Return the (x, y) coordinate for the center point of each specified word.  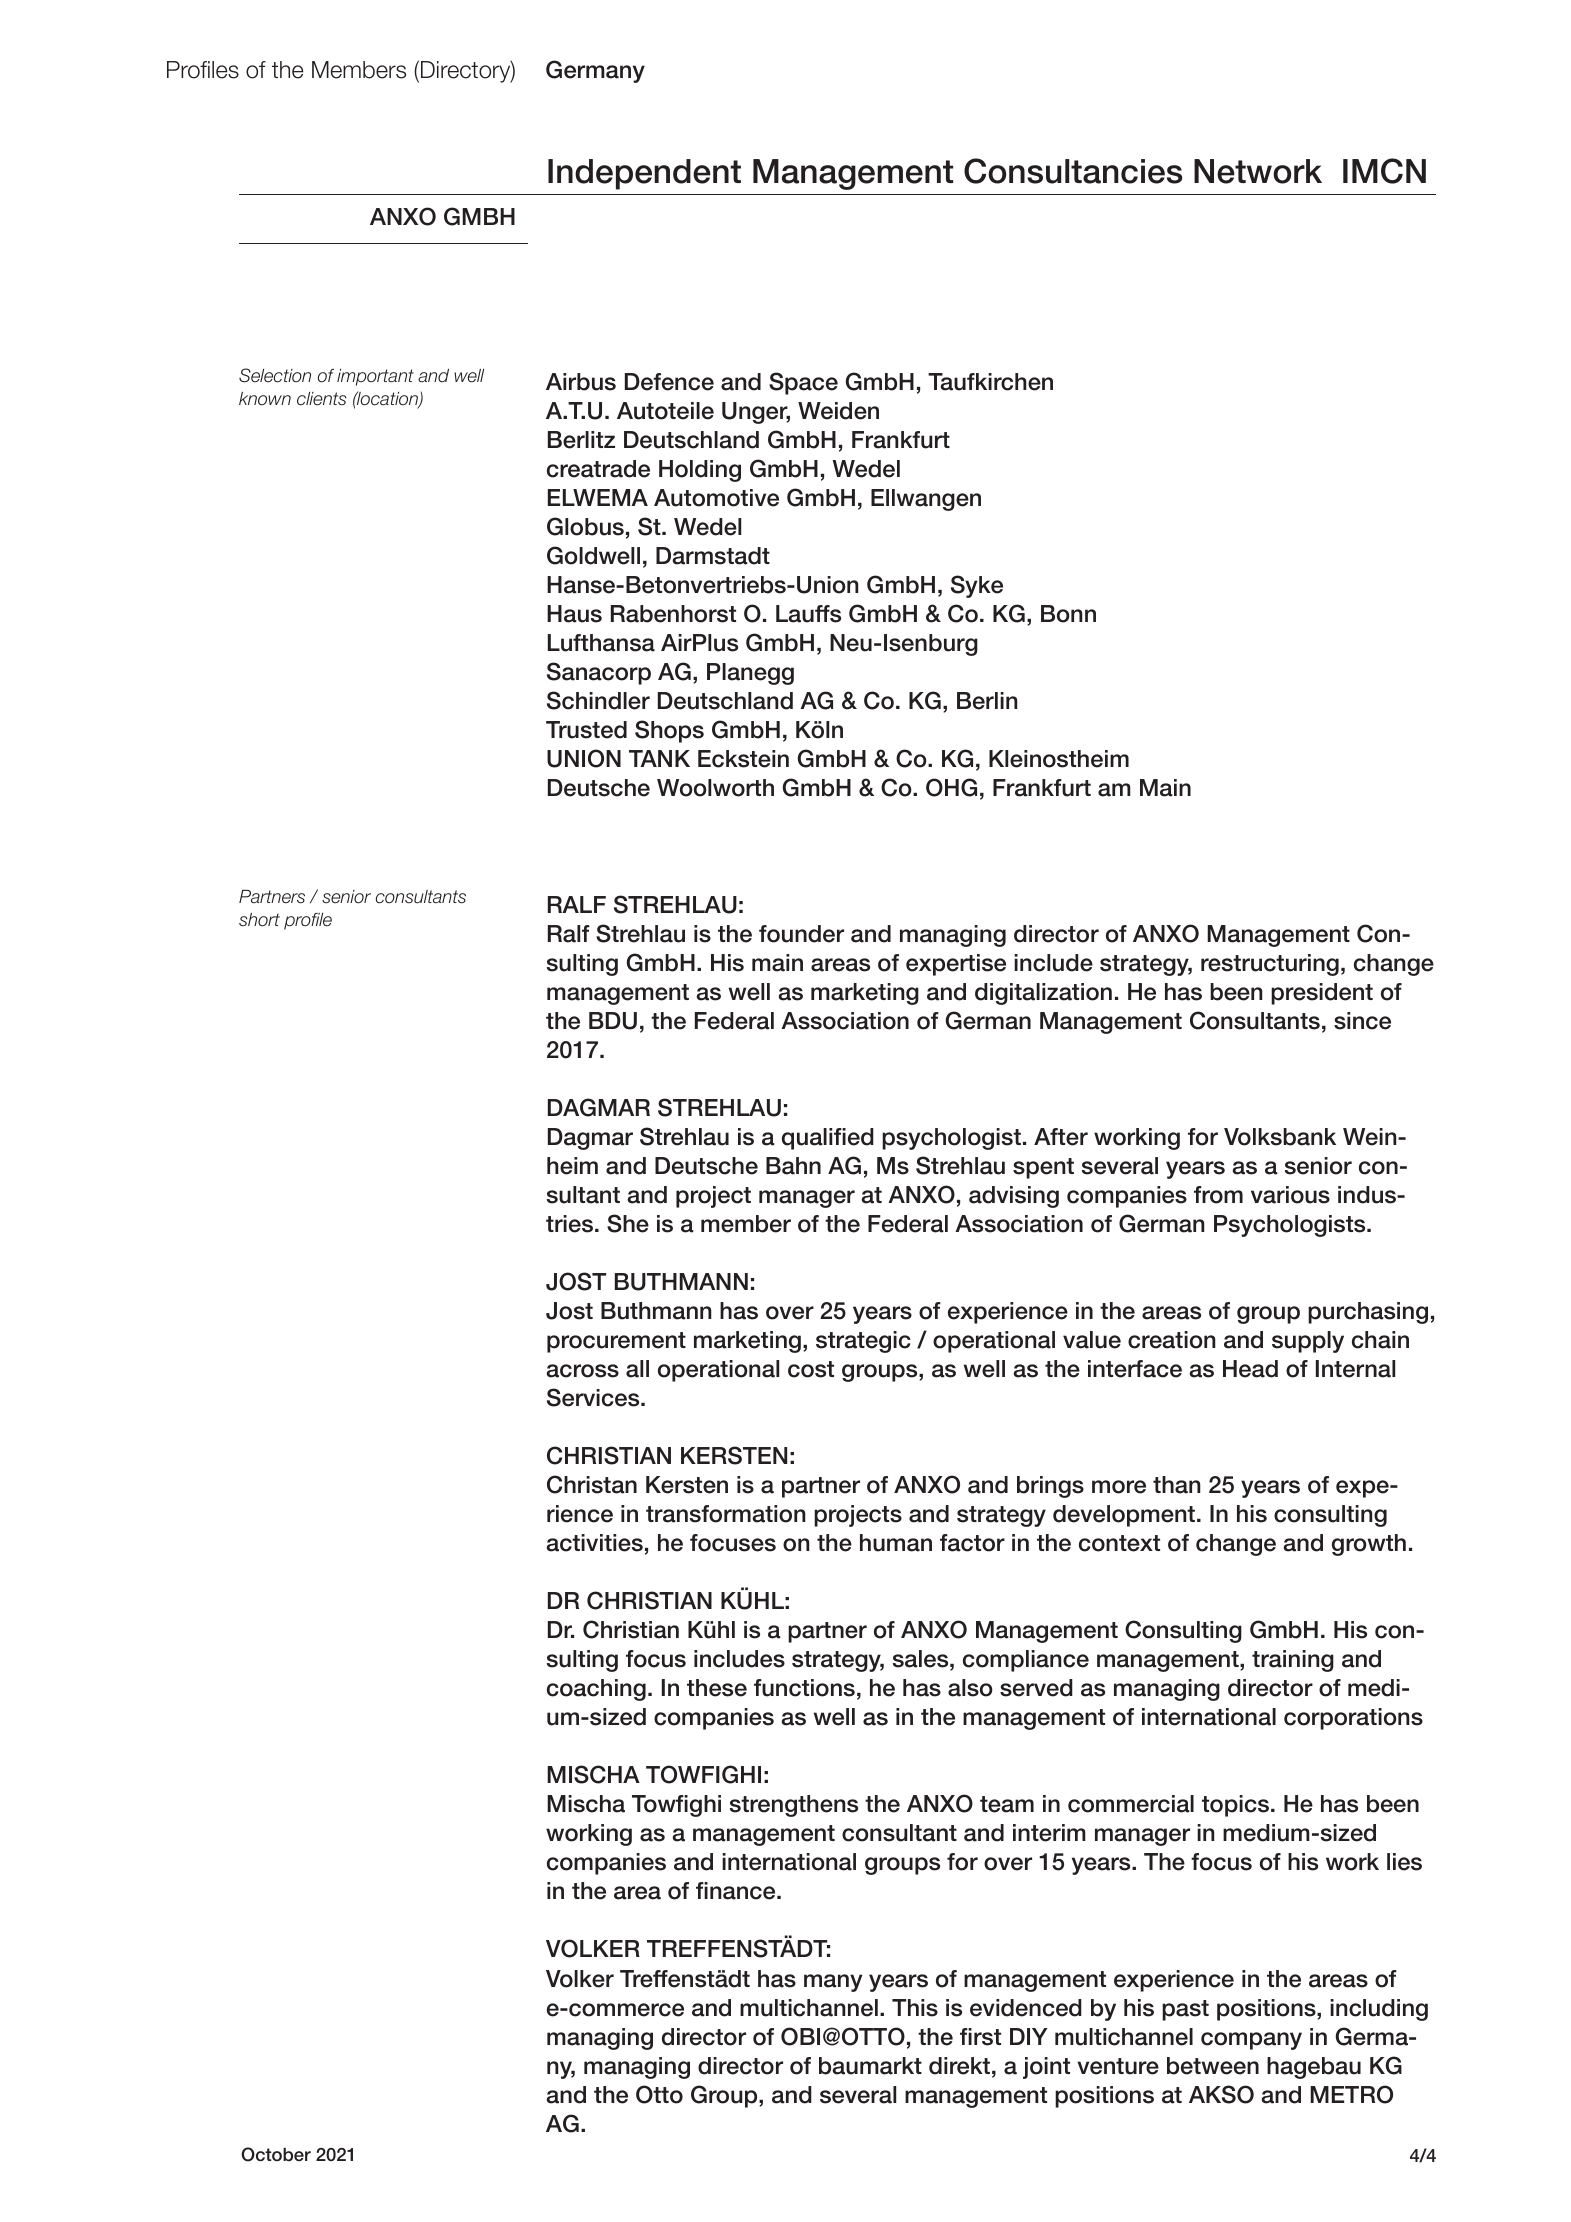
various (1290, 1195)
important (375, 377)
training (1293, 1661)
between (1213, 2066)
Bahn (793, 1166)
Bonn (1068, 614)
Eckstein (743, 759)
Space (803, 383)
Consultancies (1073, 171)
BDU (613, 1021)
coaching (596, 1690)
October (276, 2154)
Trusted (586, 730)
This (915, 2008)
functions (804, 1688)
